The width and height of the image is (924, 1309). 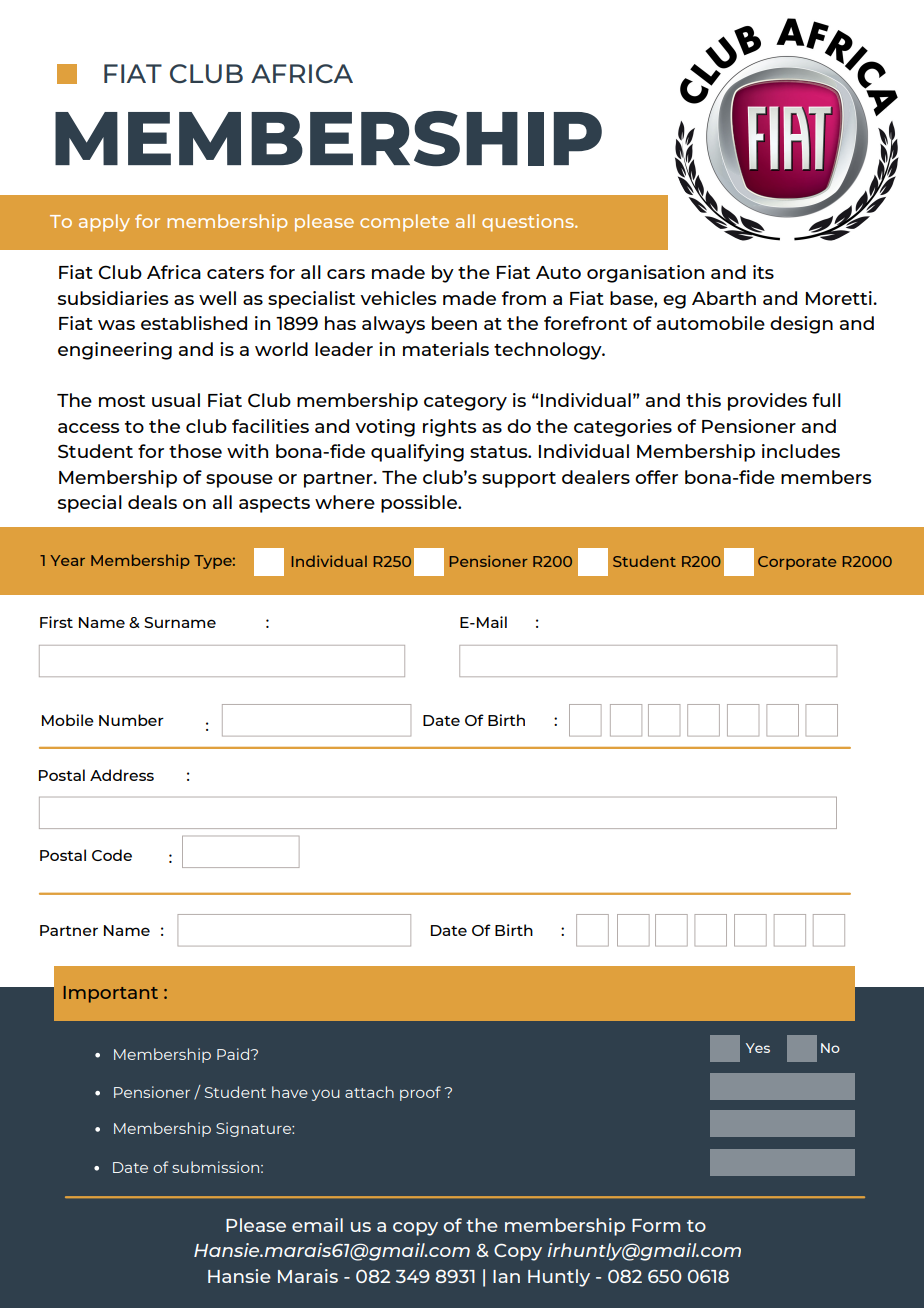 What do you see at coordinates (104, 223) in the image?
I see `apply` at bounding box center [104, 223].
